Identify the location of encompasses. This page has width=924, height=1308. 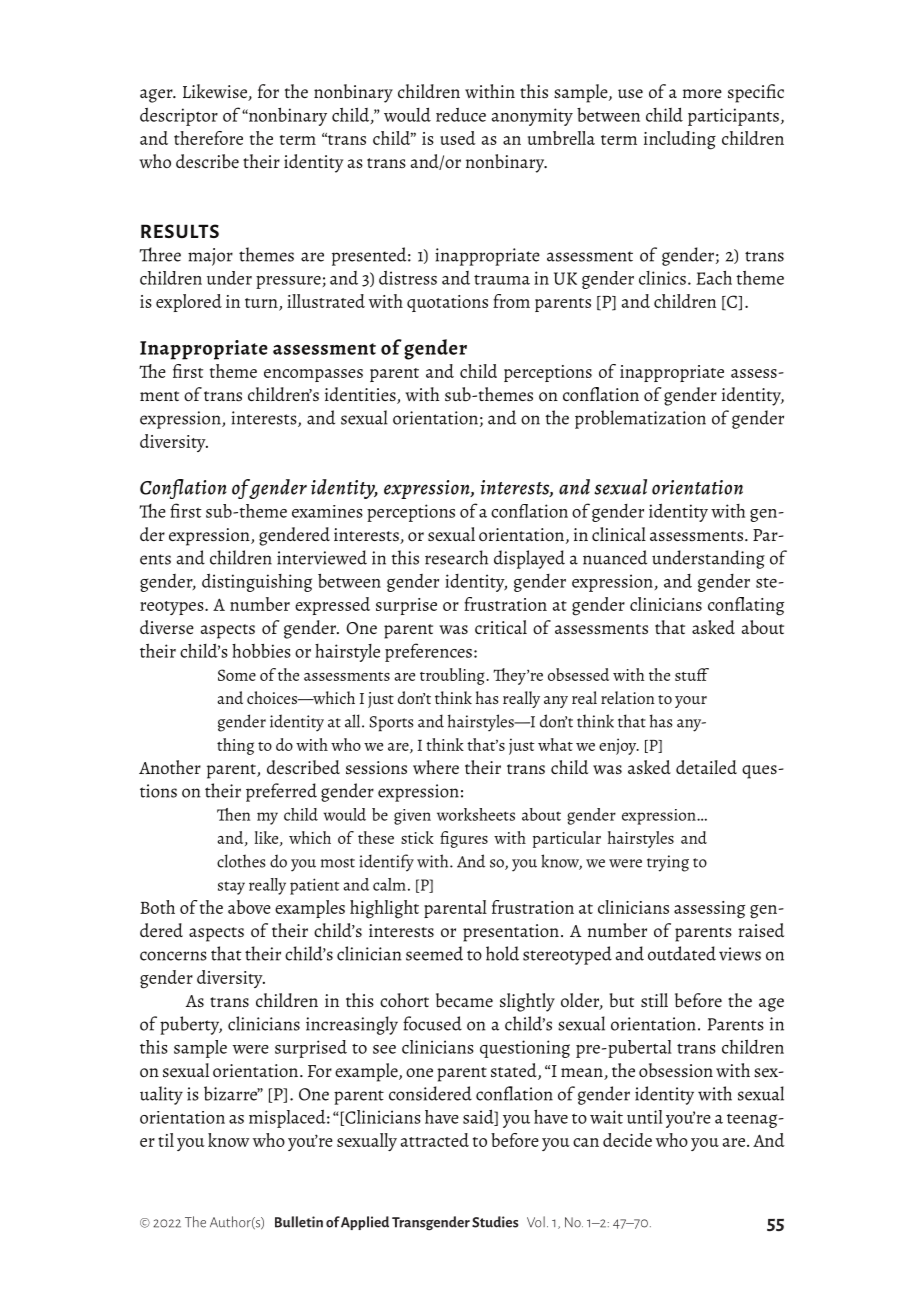
(313, 375).
